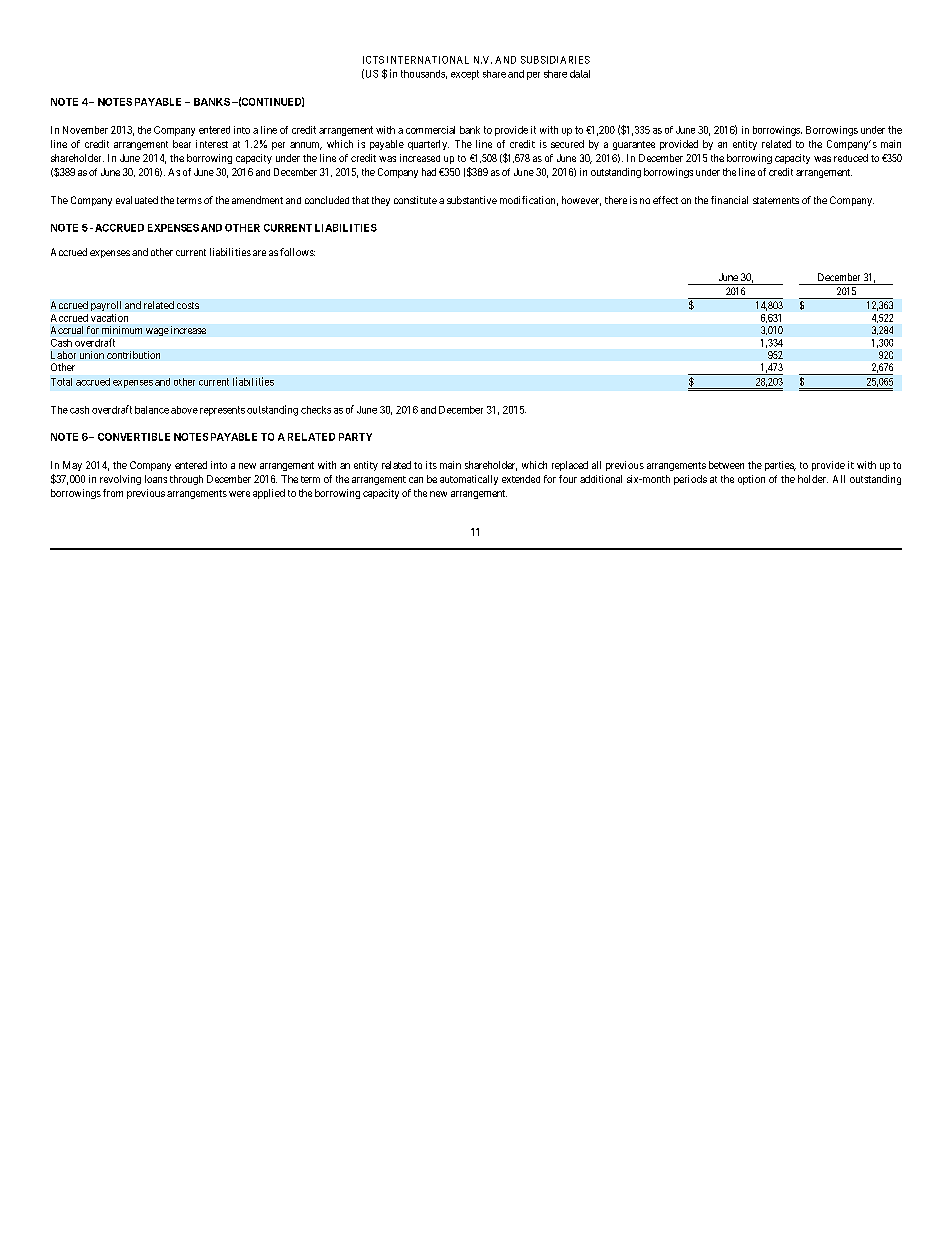  What do you see at coordinates (469, 480) in the screenshot?
I see `automatically` at bounding box center [469, 480].
